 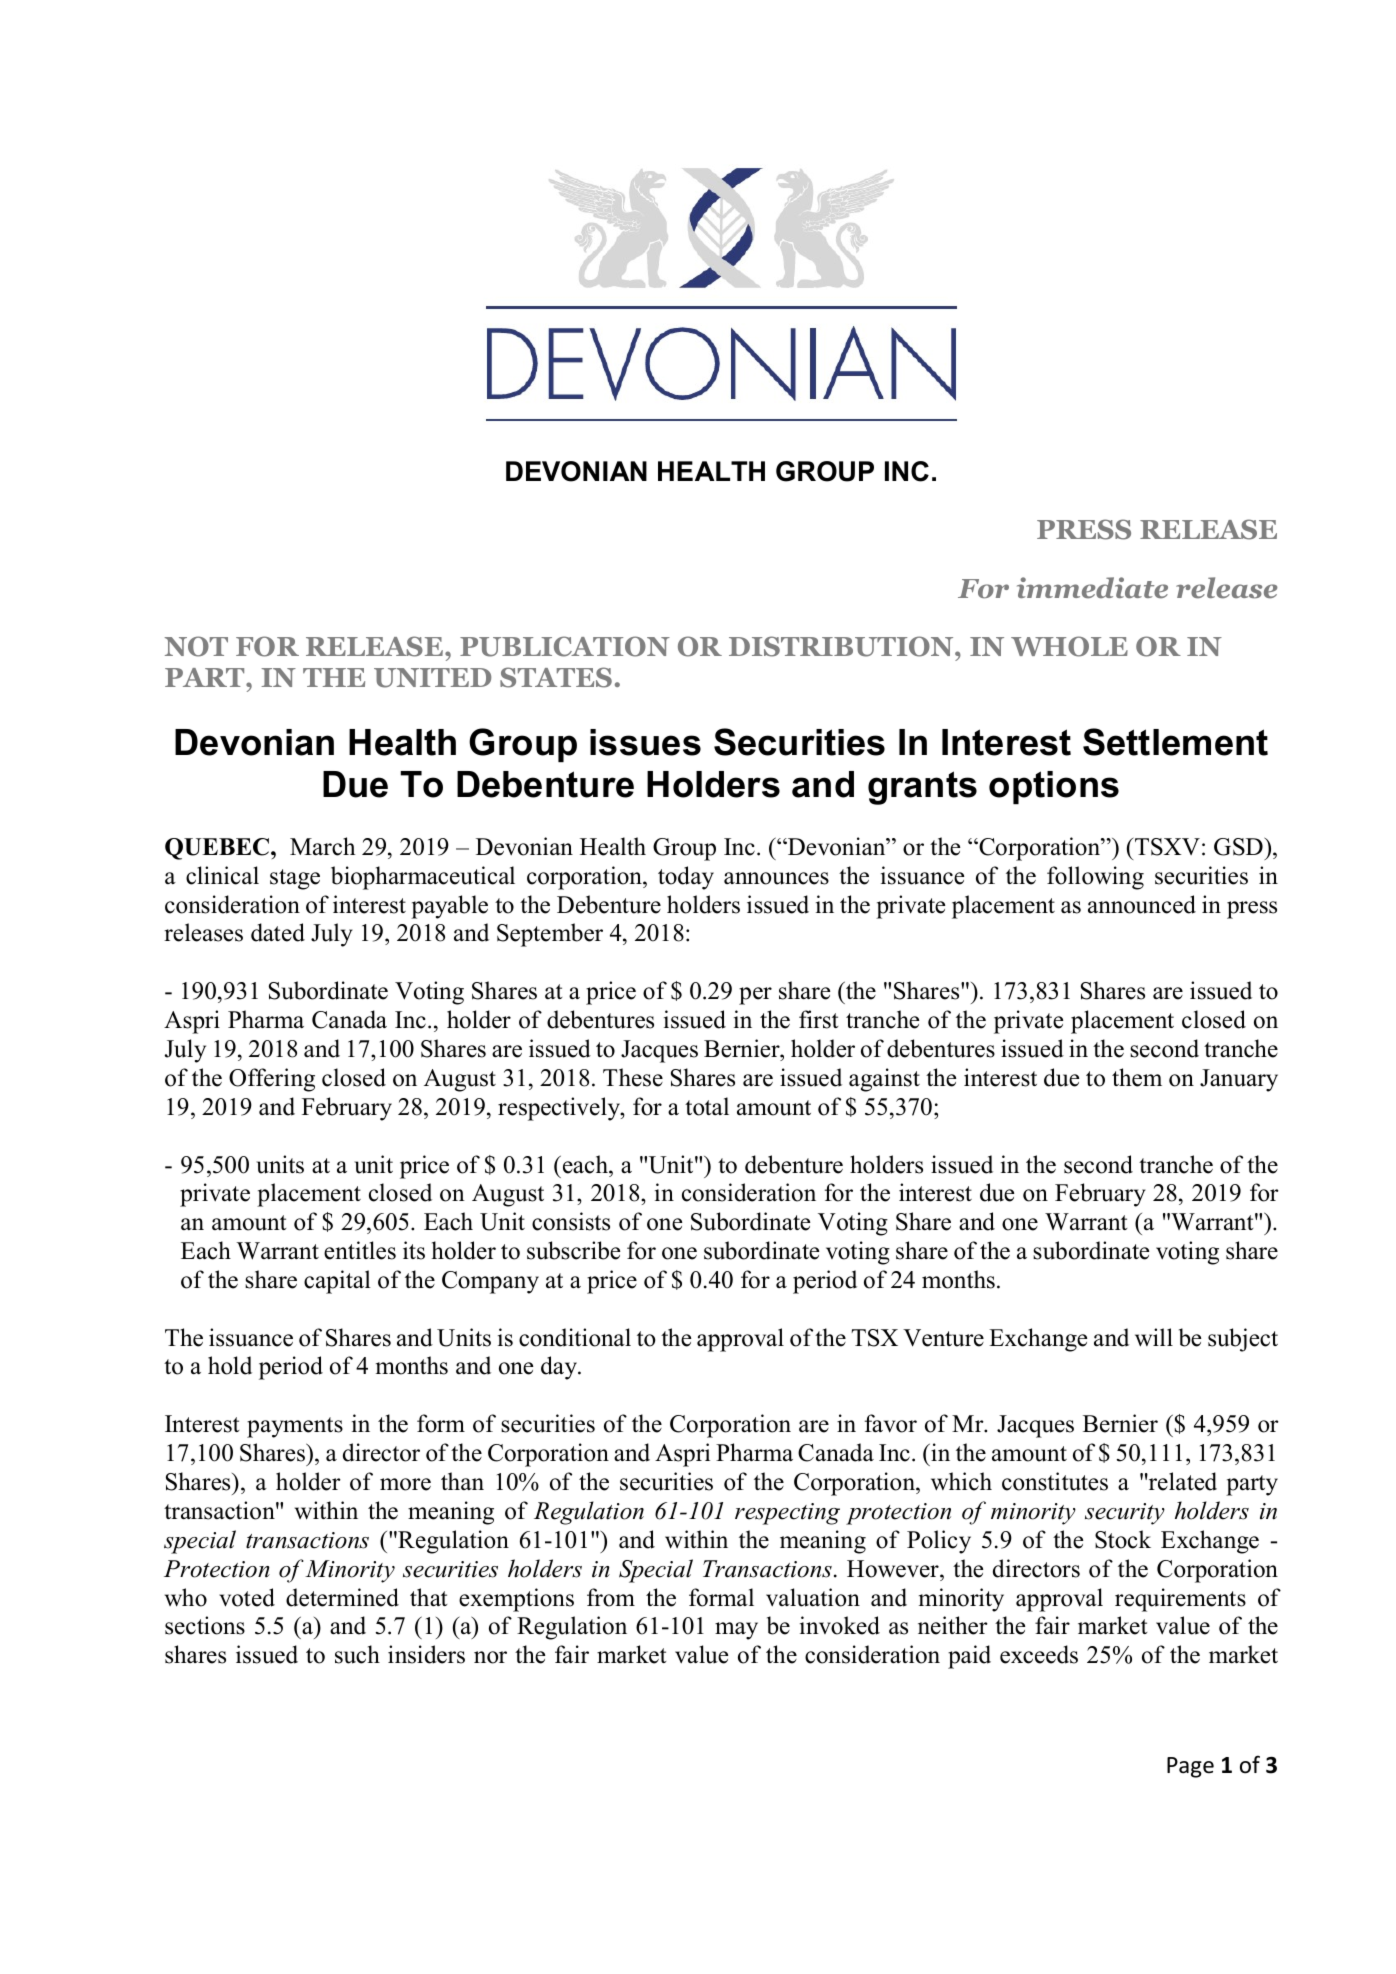 I want to click on Page, so click(x=1190, y=1767).
